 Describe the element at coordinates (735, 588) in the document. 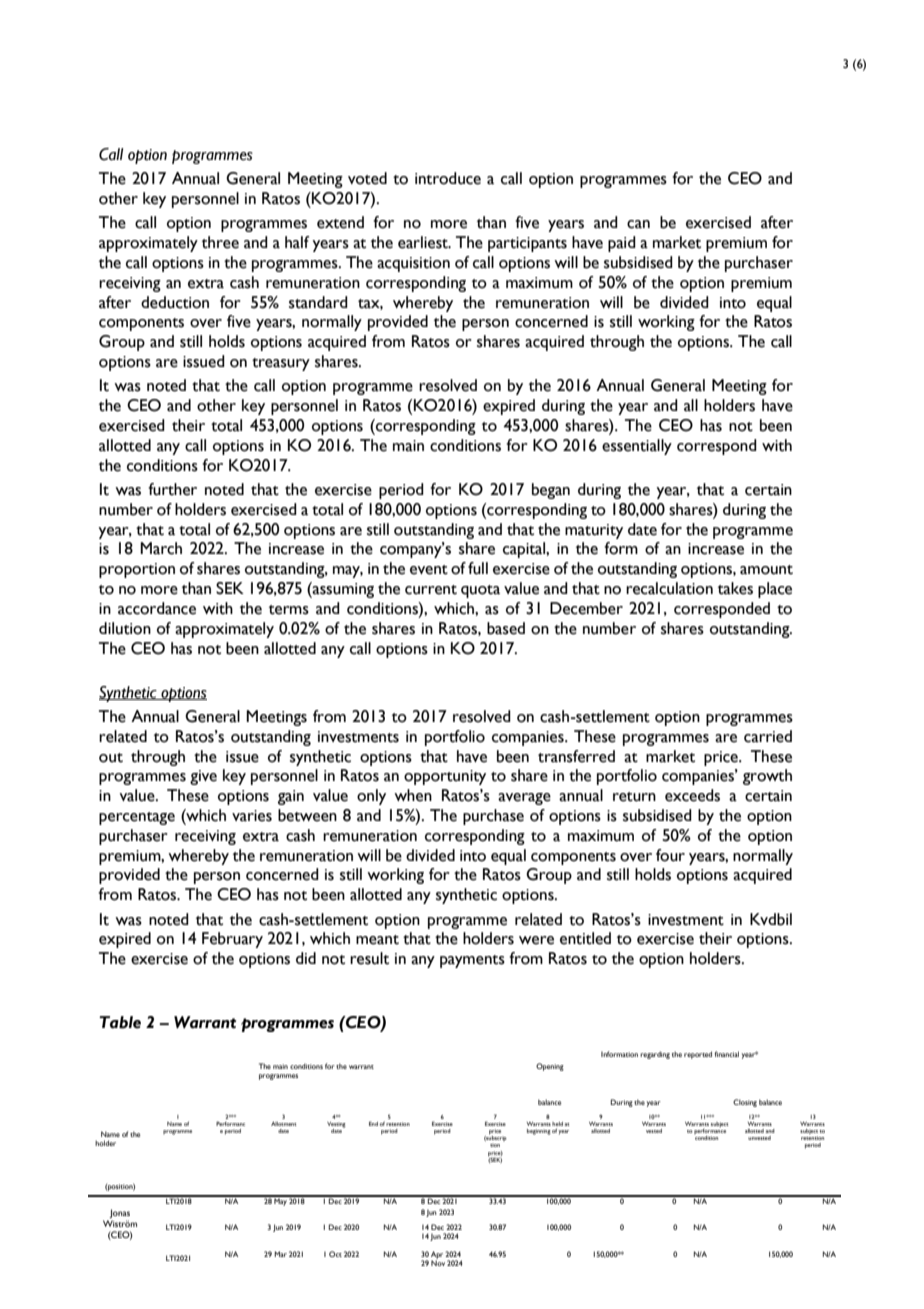

I see `takes` at that location.
